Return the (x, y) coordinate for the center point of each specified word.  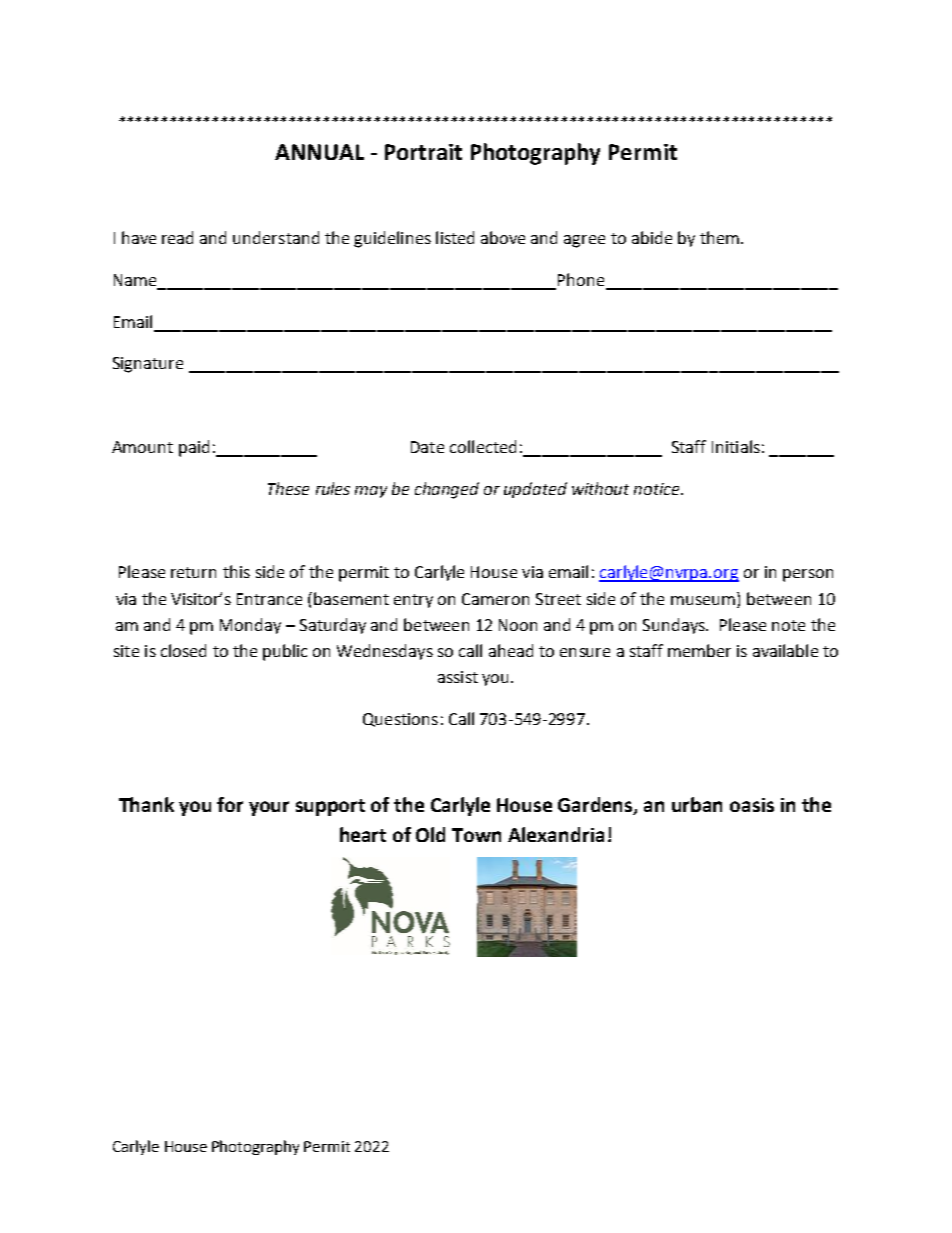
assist (458, 677)
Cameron (495, 599)
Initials (736, 446)
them (719, 237)
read (177, 237)
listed (455, 237)
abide (652, 237)
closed (183, 650)
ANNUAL (319, 152)
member (699, 650)
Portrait (423, 152)
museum (703, 600)
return (193, 572)
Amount (142, 447)
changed (447, 490)
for (230, 804)
